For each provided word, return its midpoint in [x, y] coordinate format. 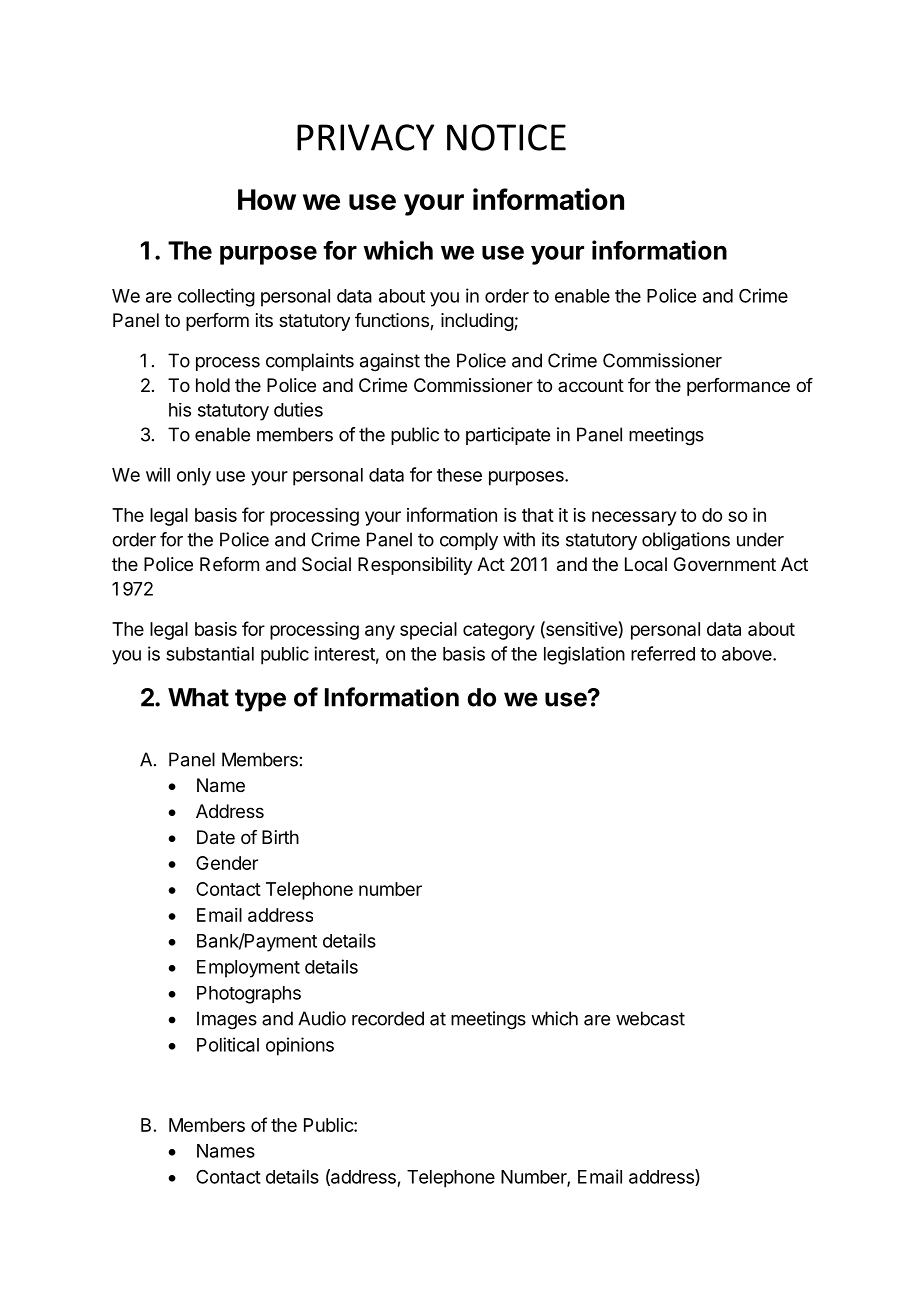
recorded [388, 1018]
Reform [229, 564]
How [267, 199]
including [478, 322]
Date [216, 837]
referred [663, 653]
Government [725, 564]
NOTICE [506, 137]
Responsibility [415, 566]
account [591, 385]
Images [227, 1020]
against [390, 362]
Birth [280, 837]
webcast [650, 1018]
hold [213, 385]
